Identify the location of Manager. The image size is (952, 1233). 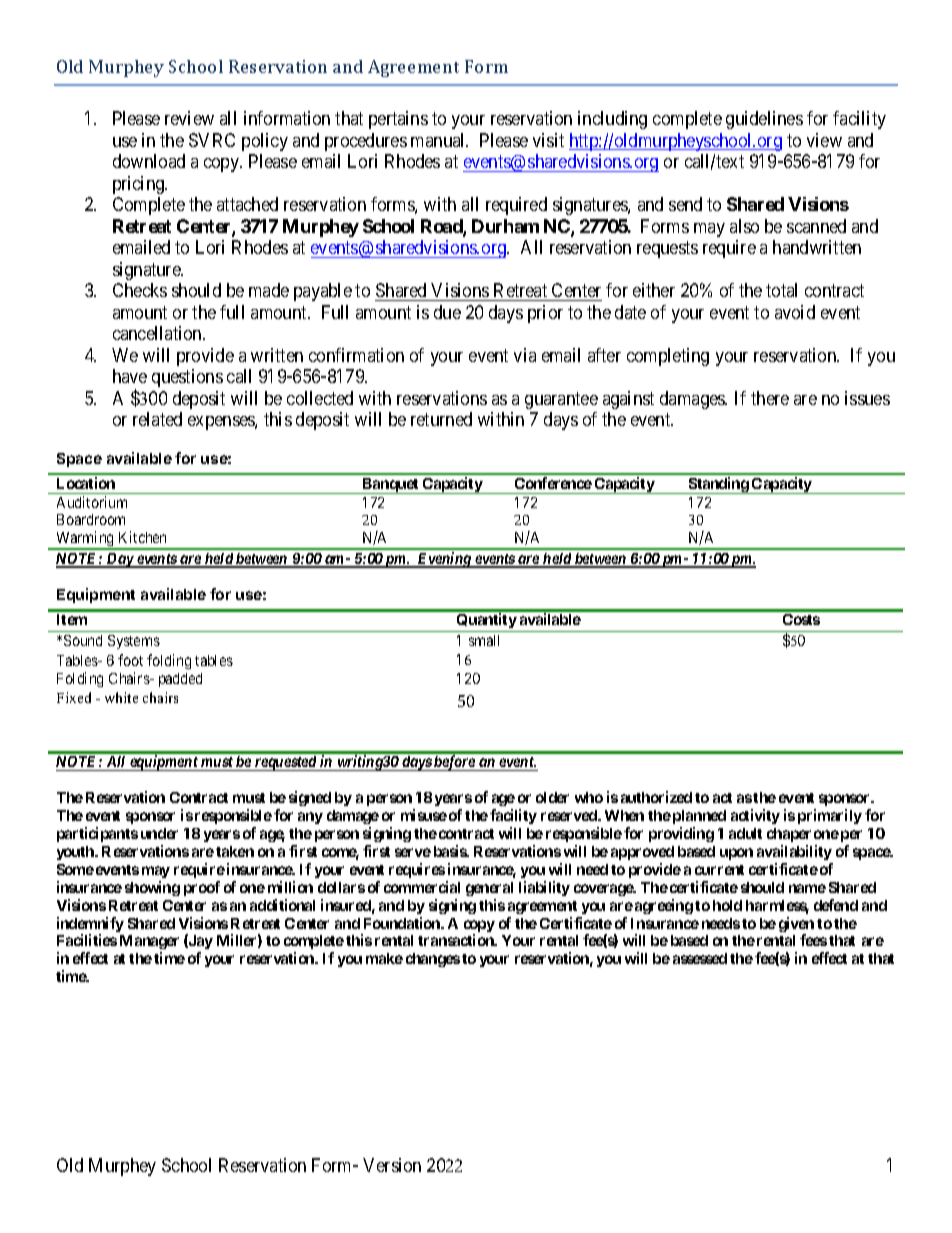
(149, 944).
